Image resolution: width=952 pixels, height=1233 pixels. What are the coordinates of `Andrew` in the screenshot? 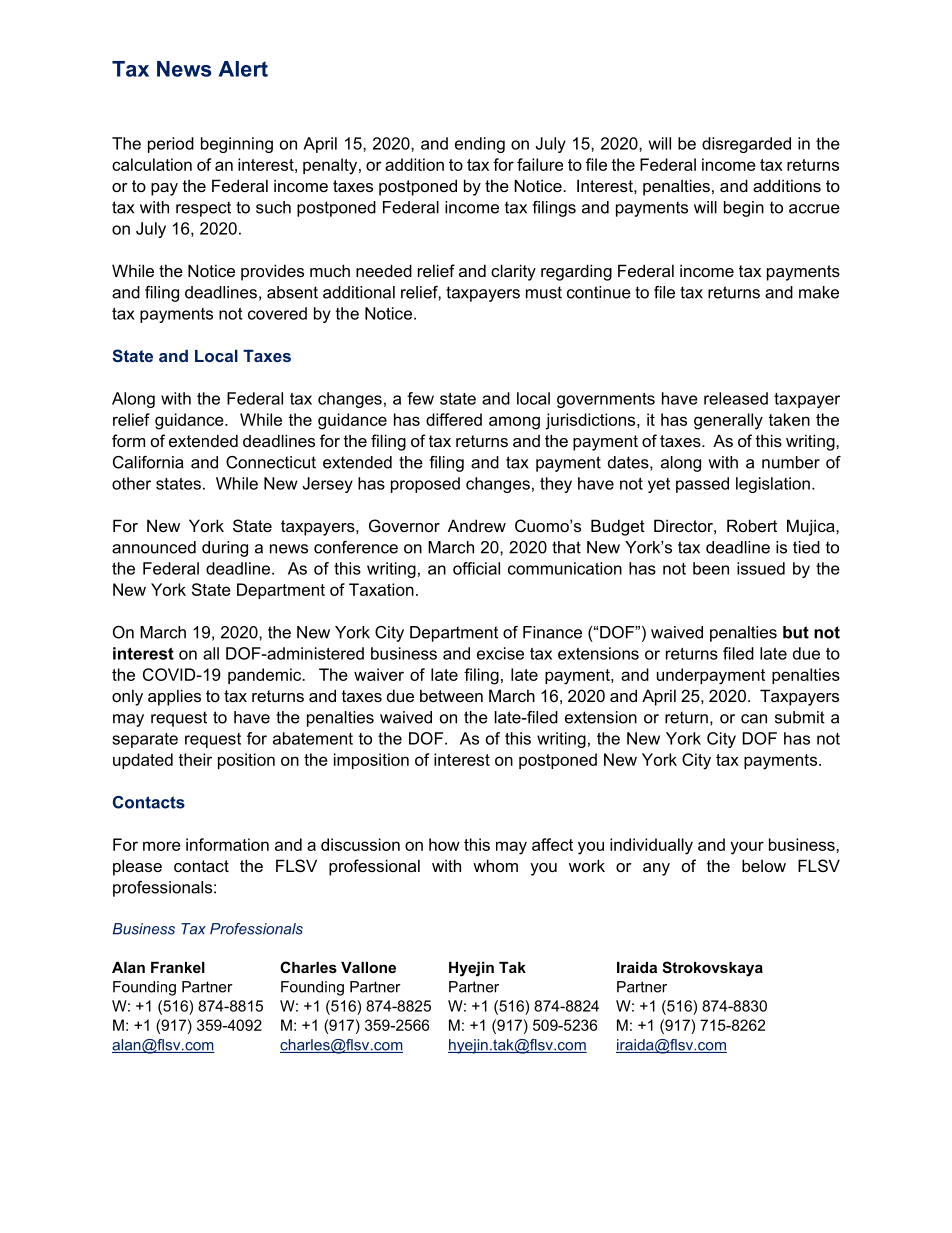 It's located at (477, 525).
